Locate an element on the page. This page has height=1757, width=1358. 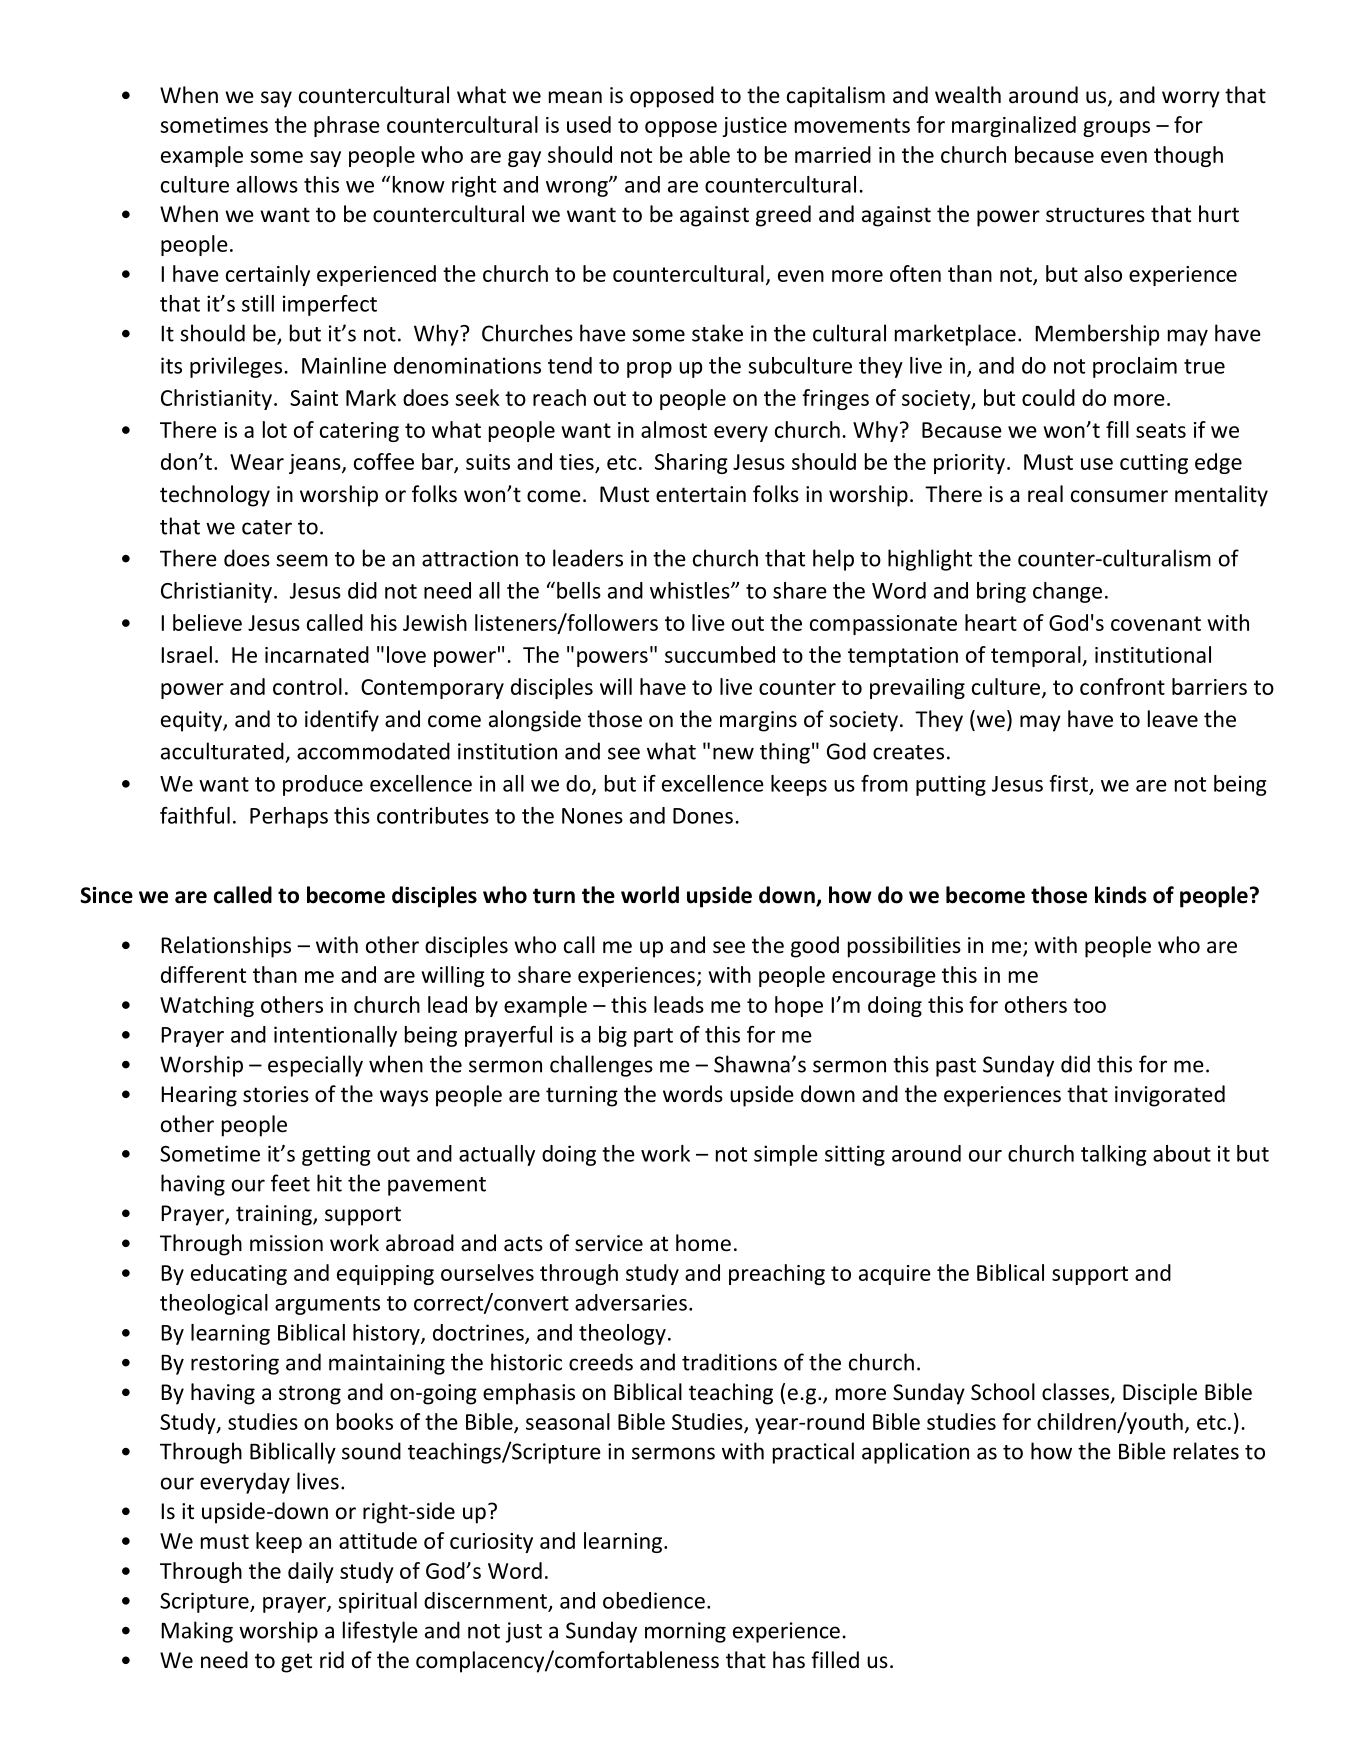
groups is located at coordinates (1116, 129).
